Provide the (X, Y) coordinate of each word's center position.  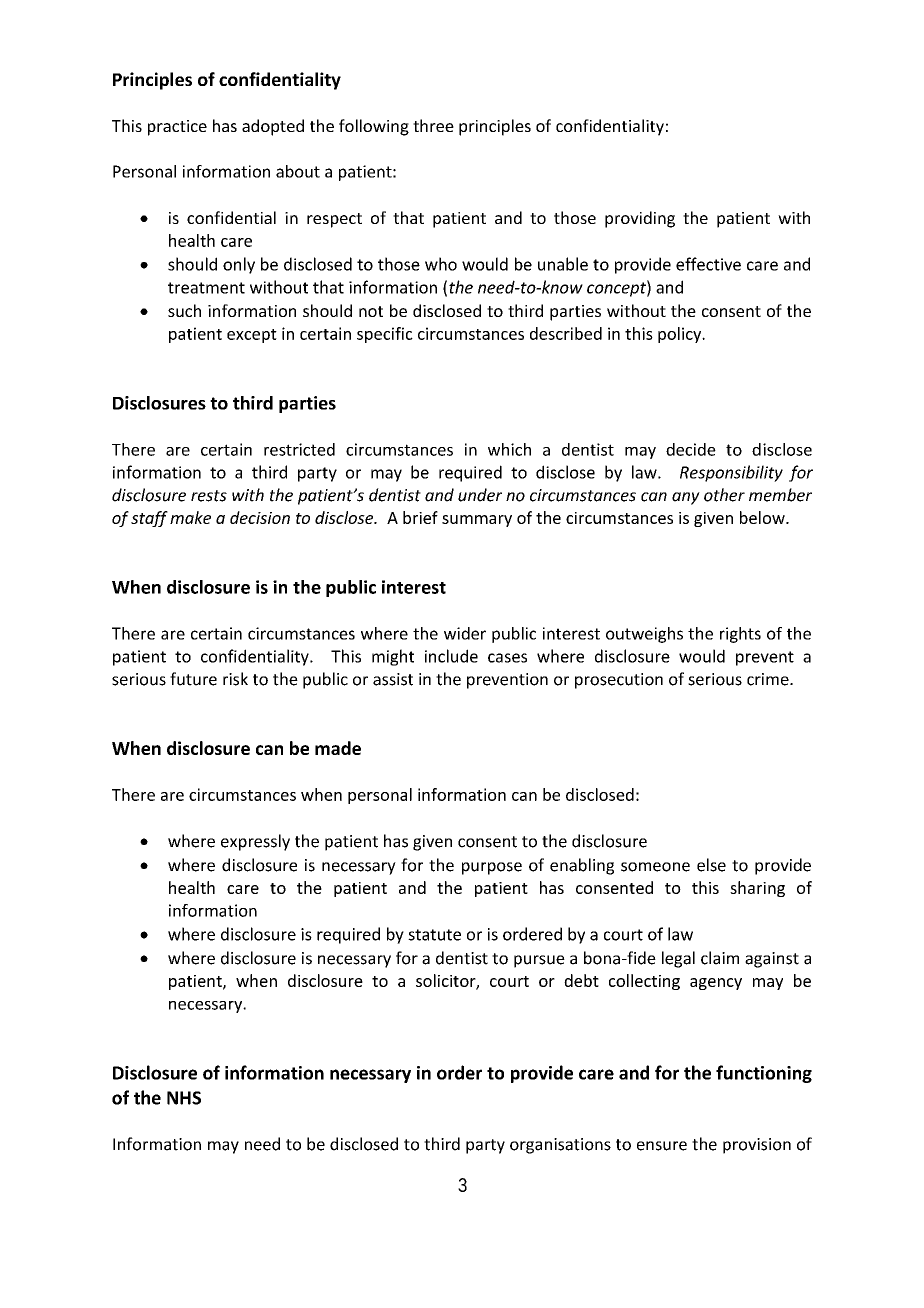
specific (385, 335)
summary (477, 521)
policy (681, 335)
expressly (255, 842)
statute (434, 935)
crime (769, 679)
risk (235, 679)
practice (177, 128)
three (433, 125)
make (190, 517)
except (252, 336)
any (686, 498)
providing (640, 219)
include (451, 656)
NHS (184, 1098)
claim (720, 958)
